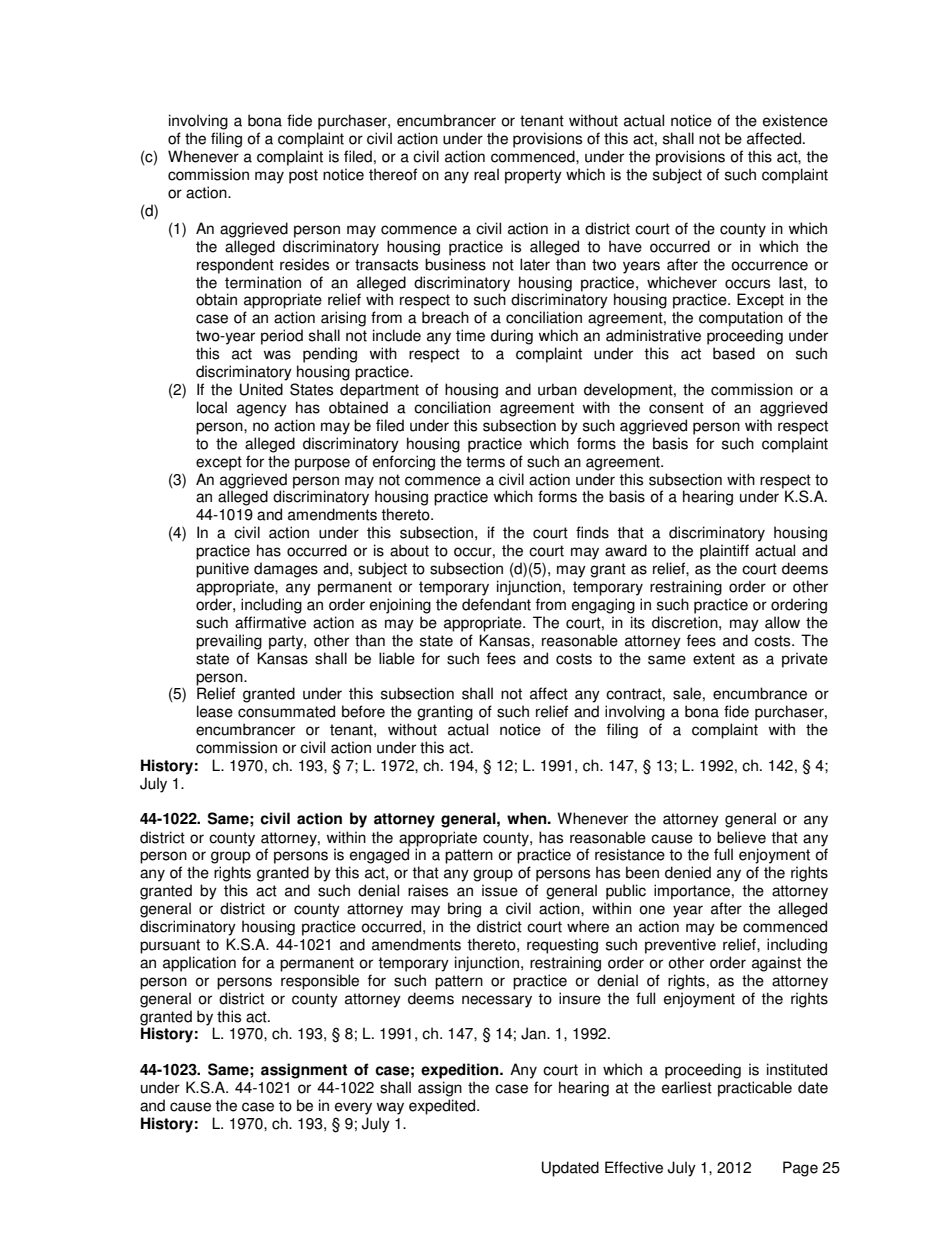 The image size is (952, 1233). I want to click on practicable, so click(755, 1089).
